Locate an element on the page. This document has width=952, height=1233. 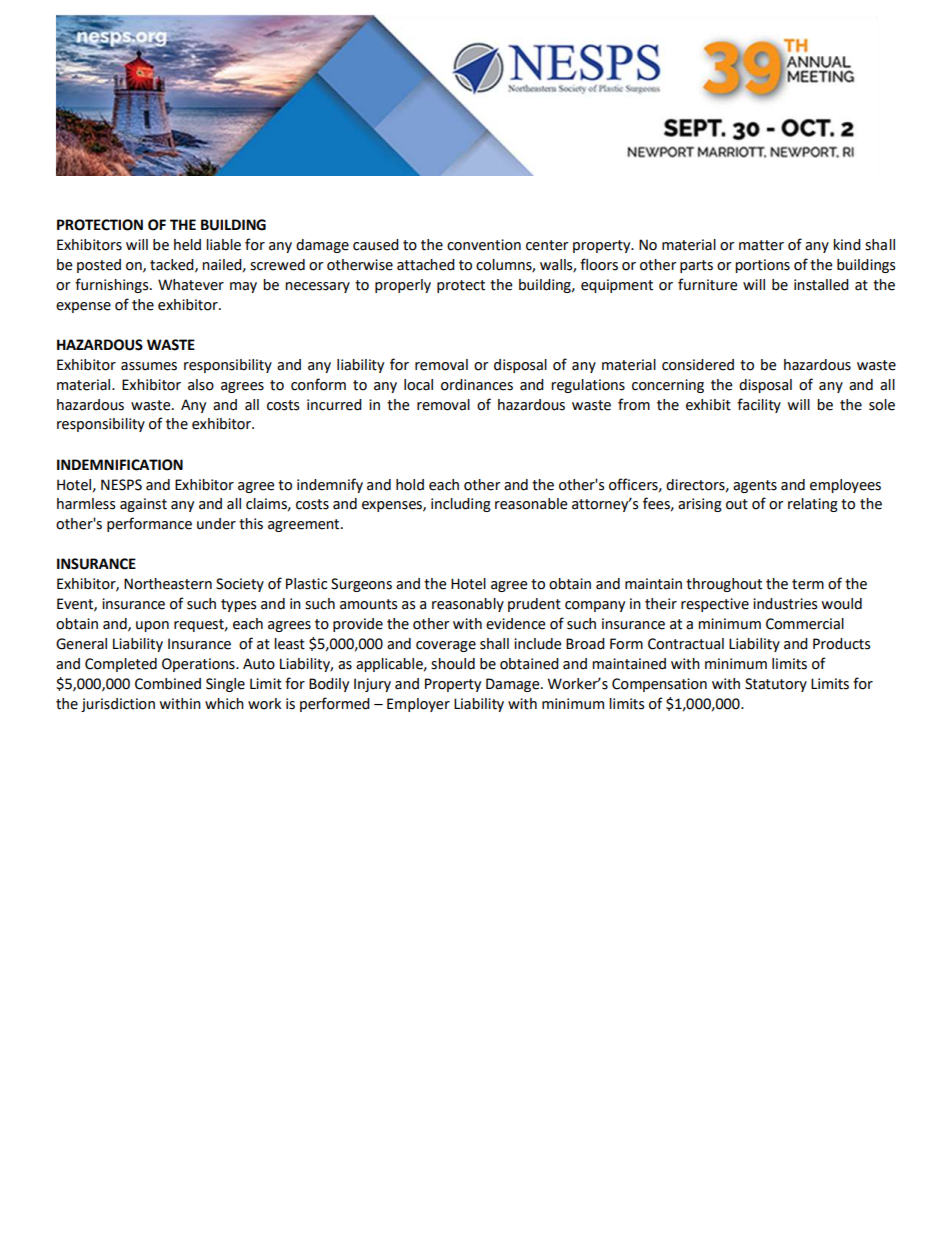
Combined is located at coordinates (168, 684).
